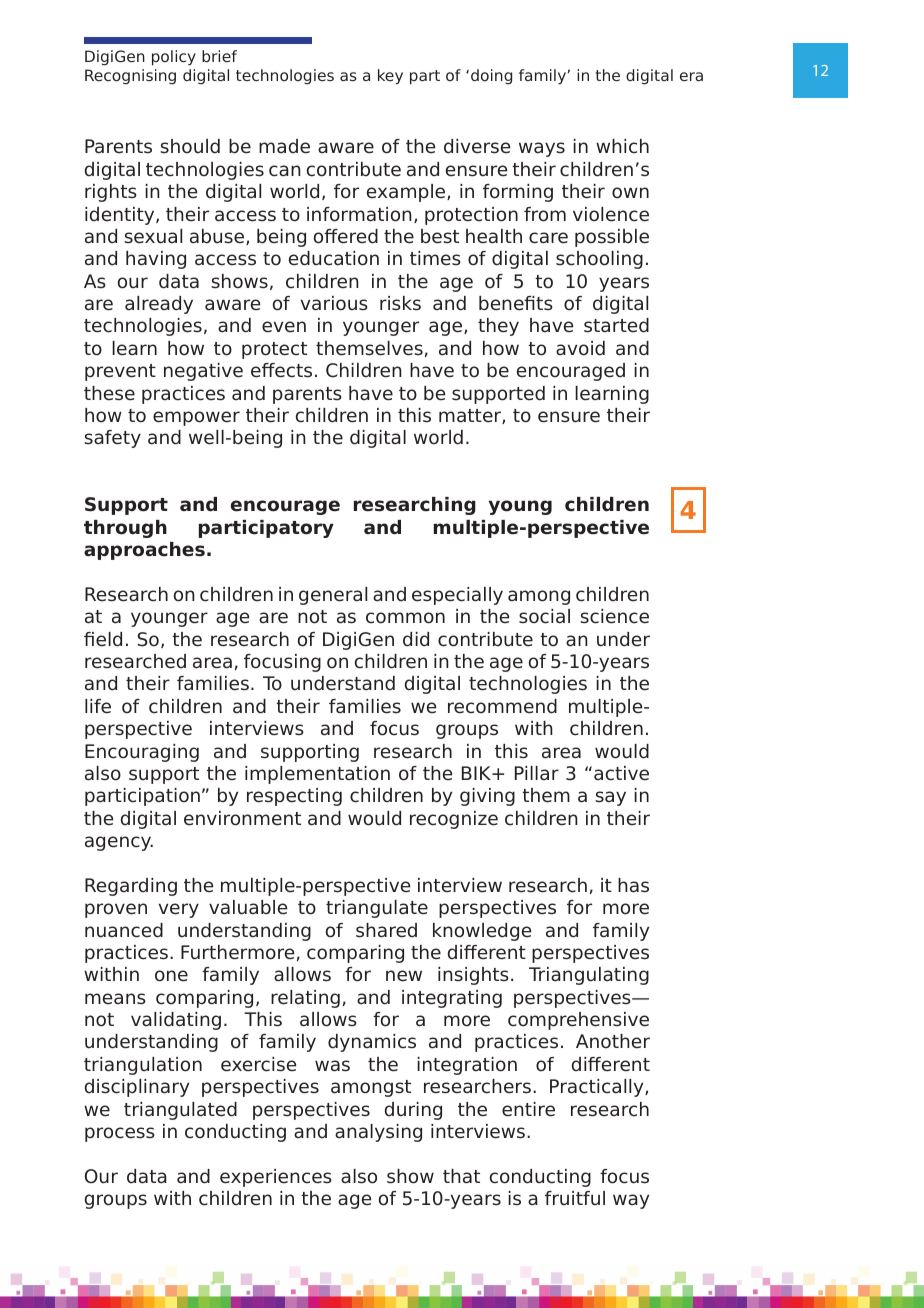  Describe the element at coordinates (103, 639) in the image. I see `field` at that location.
